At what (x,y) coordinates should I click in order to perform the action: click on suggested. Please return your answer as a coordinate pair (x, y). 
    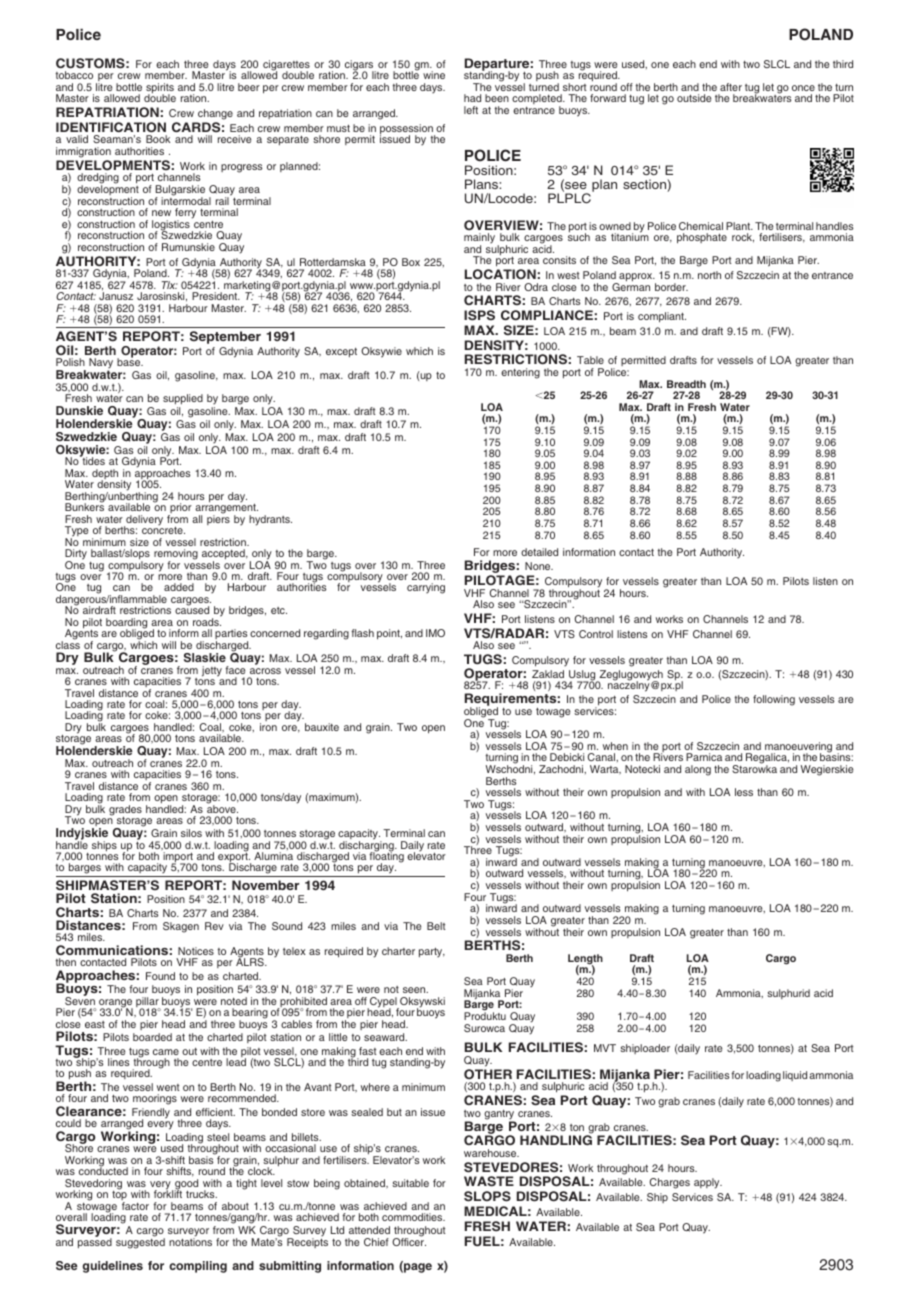
    Looking at the image, I should click on (140, 1242).
